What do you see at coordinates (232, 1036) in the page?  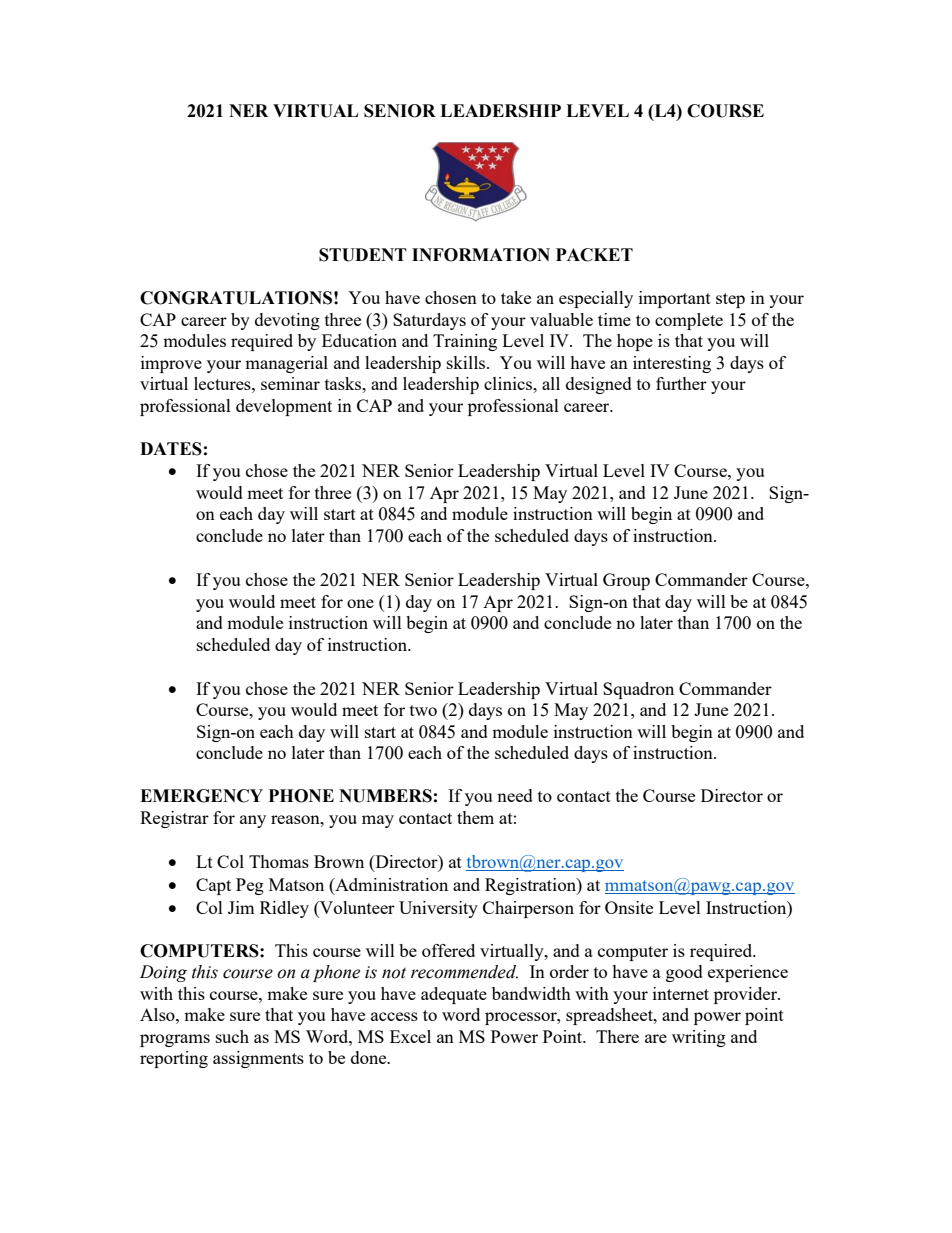 I see `such` at bounding box center [232, 1036].
